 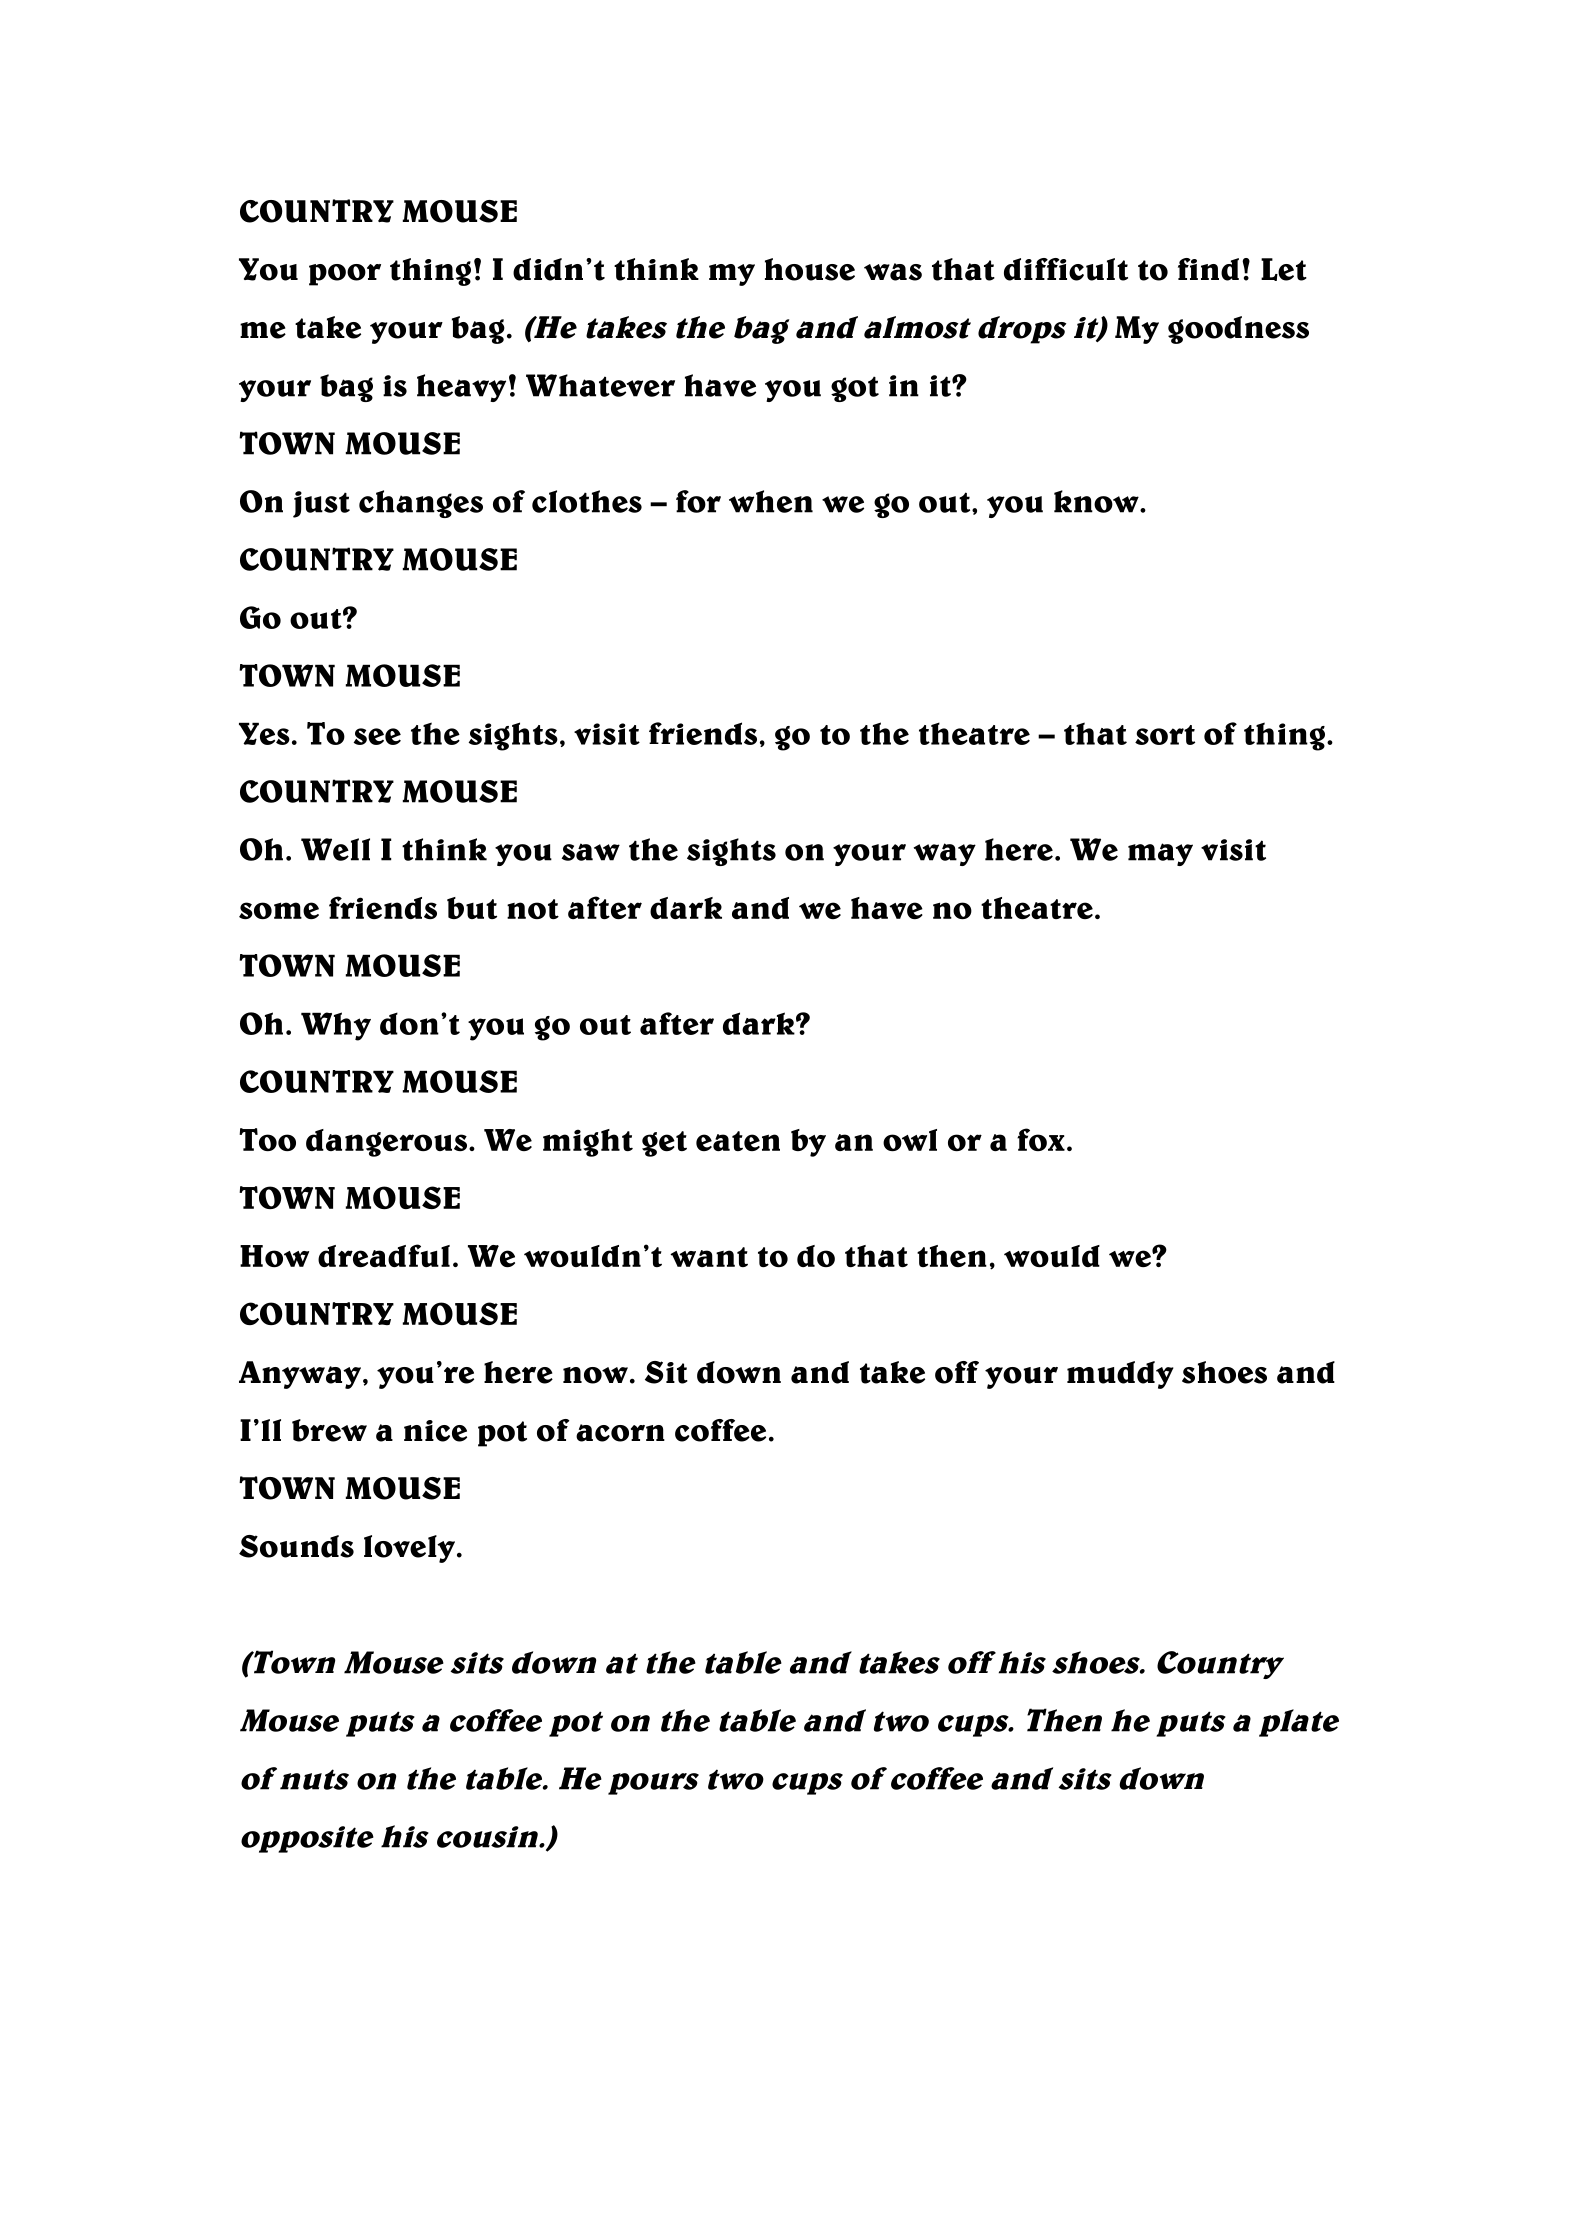 I want to click on fox, so click(x=1041, y=1139).
